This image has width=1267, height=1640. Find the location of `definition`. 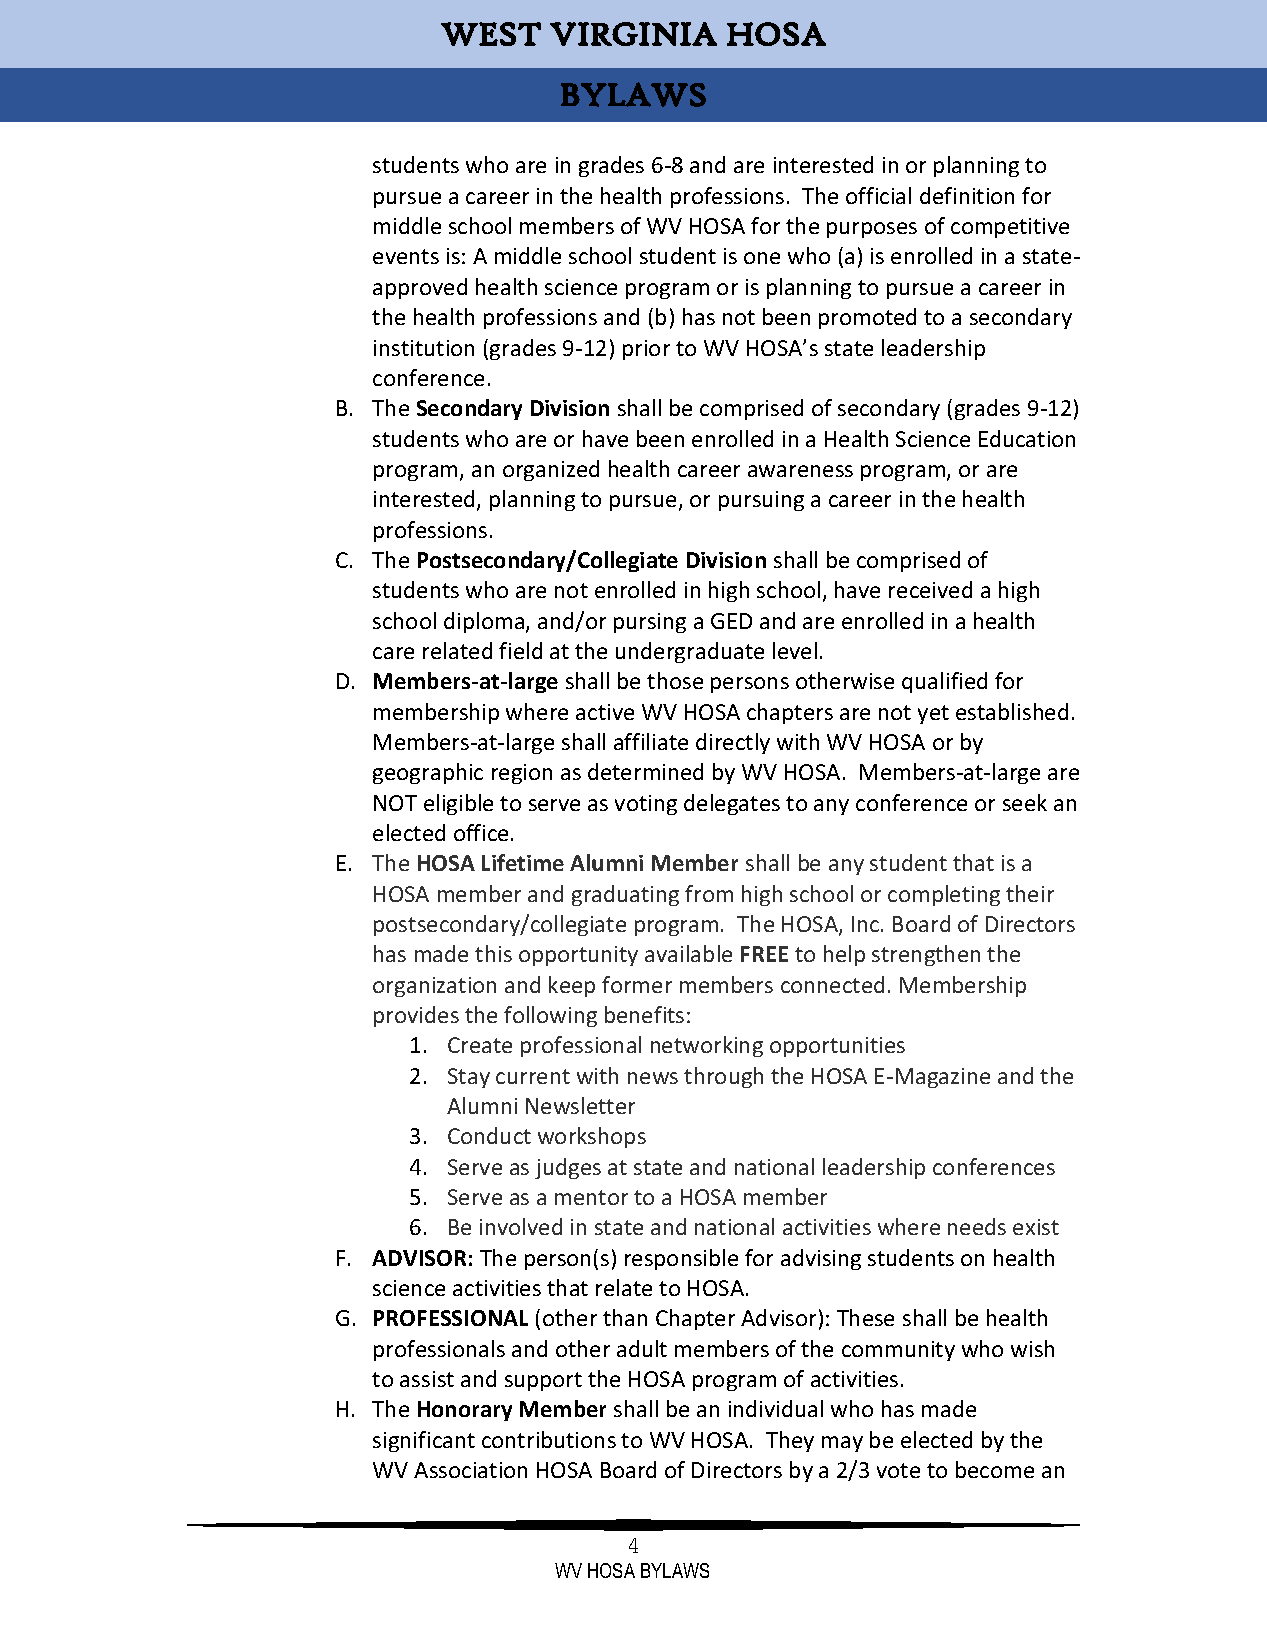

definition is located at coordinates (967, 195).
